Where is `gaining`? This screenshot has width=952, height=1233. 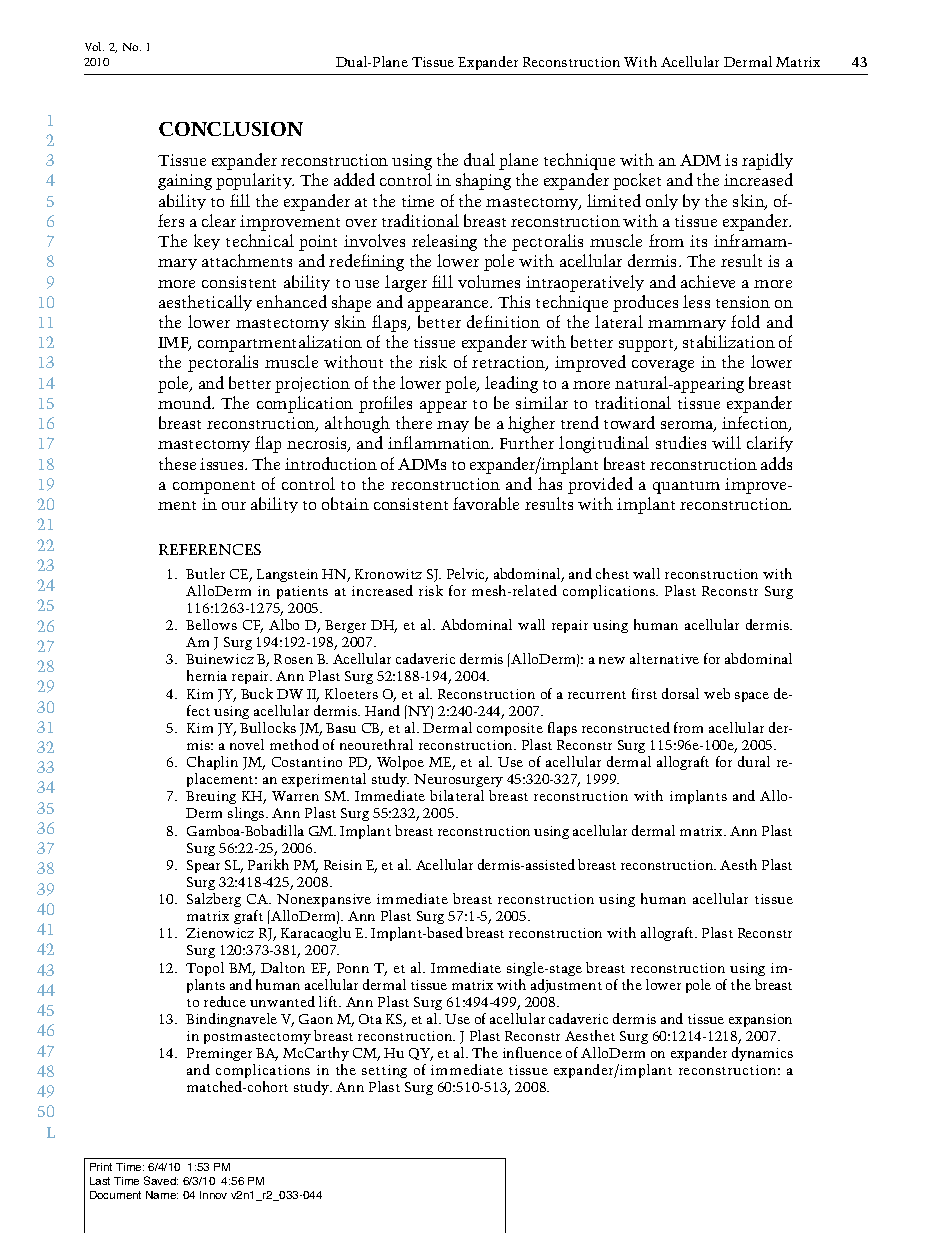
gaining is located at coordinates (185, 182).
